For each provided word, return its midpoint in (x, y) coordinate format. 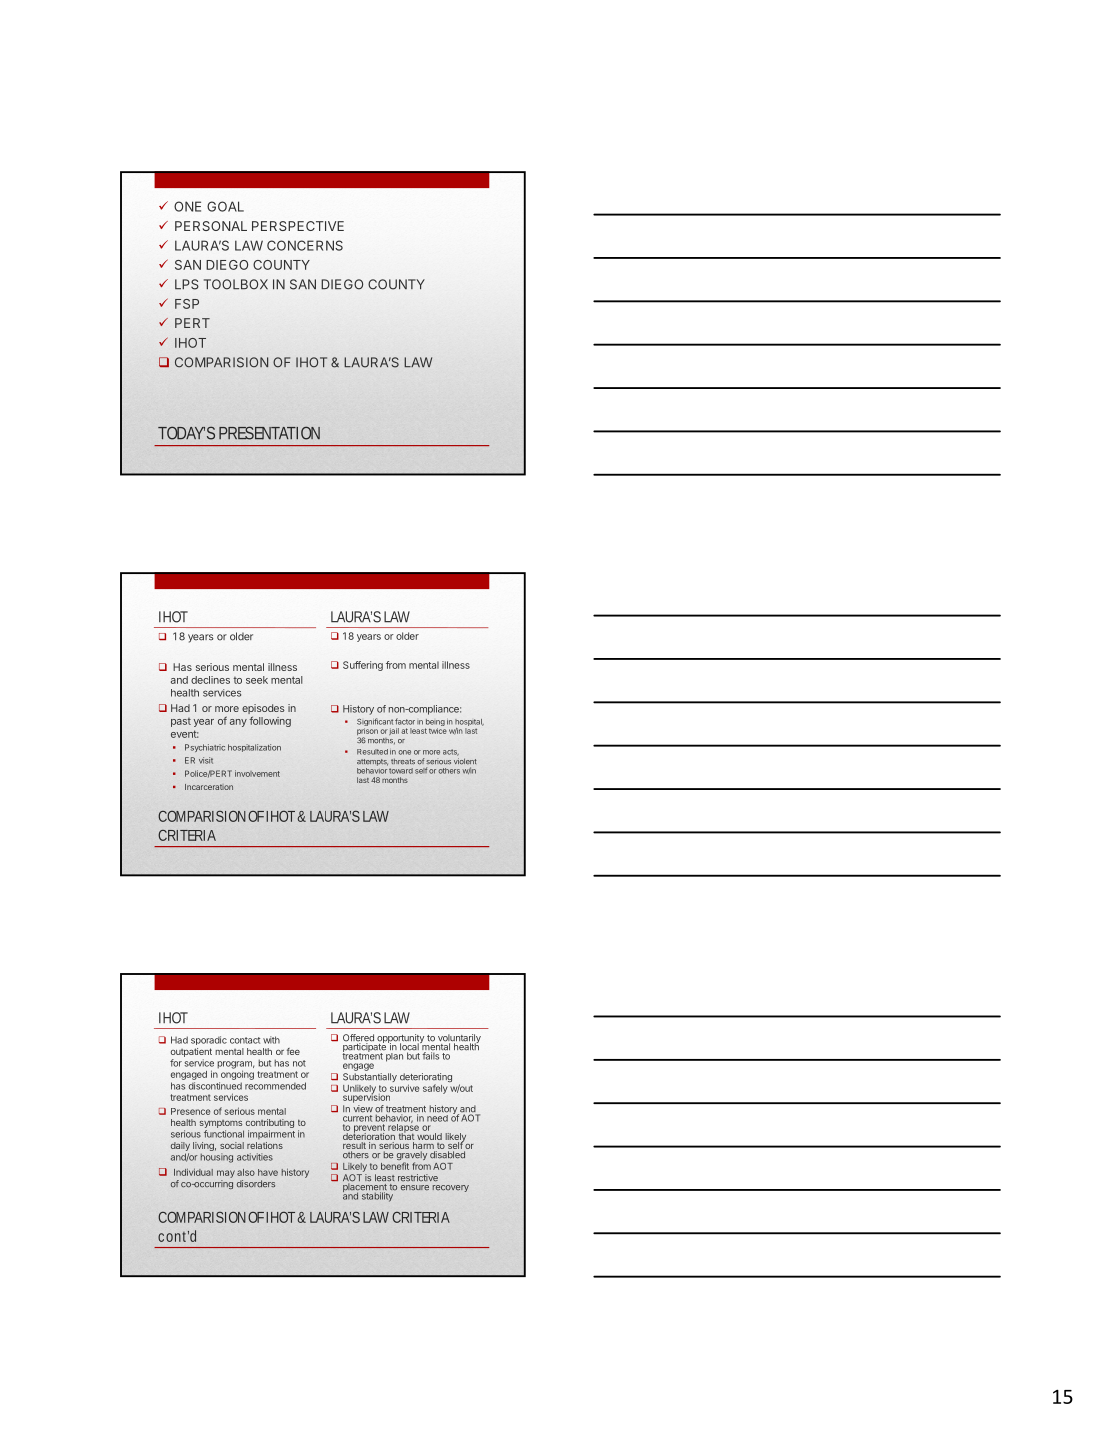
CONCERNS (305, 245)
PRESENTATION (269, 433)
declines (210, 680)
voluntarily (458, 1040)
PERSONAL (211, 226)
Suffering (363, 666)
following (270, 721)
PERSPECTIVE (298, 226)
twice (438, 731)
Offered (358, 1039)
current (357, 1118)
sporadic (209, 1040)
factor (405, 721)
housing (217, 1158)
